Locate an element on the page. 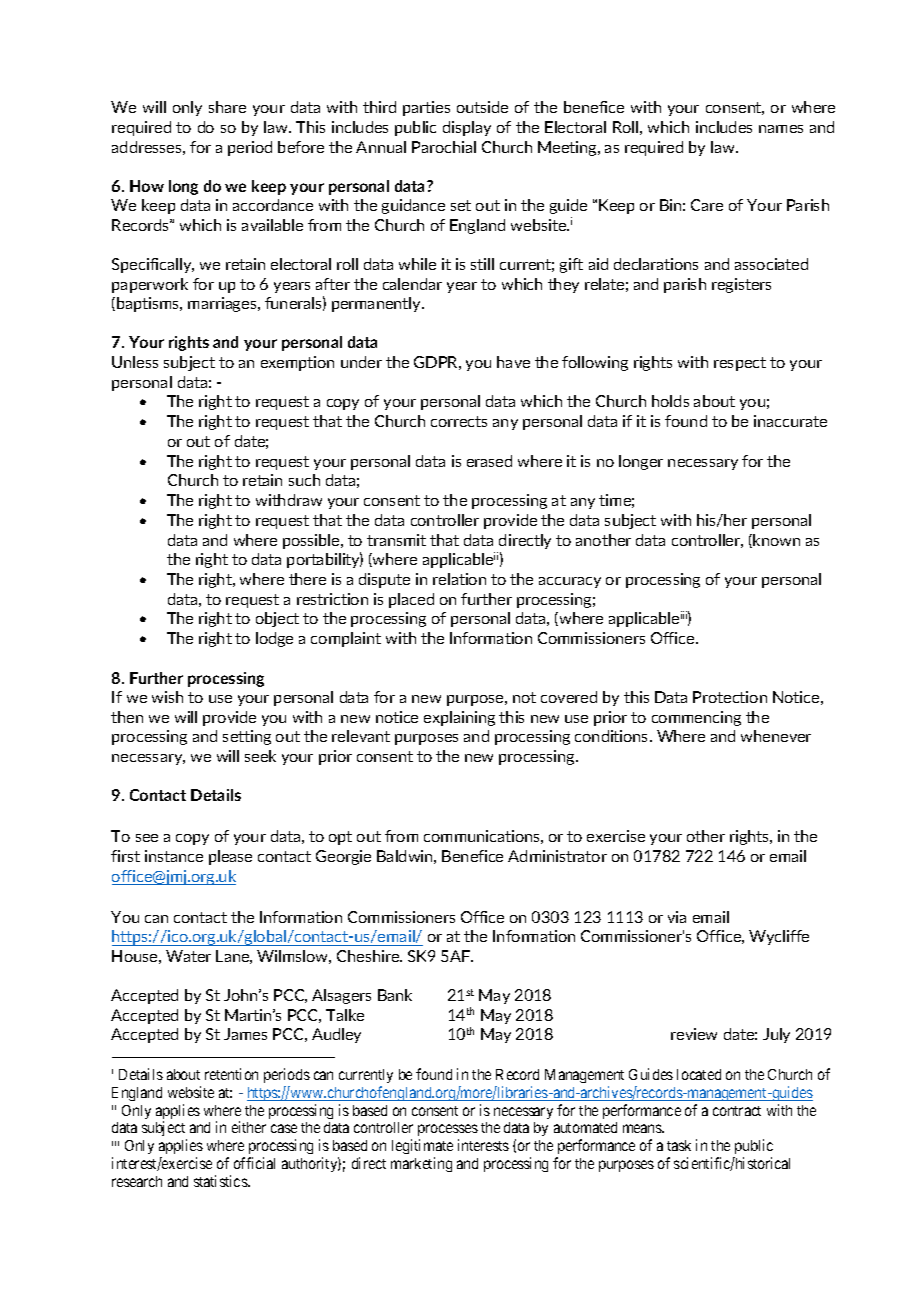  lodge is located at coordinates (274, 639).
